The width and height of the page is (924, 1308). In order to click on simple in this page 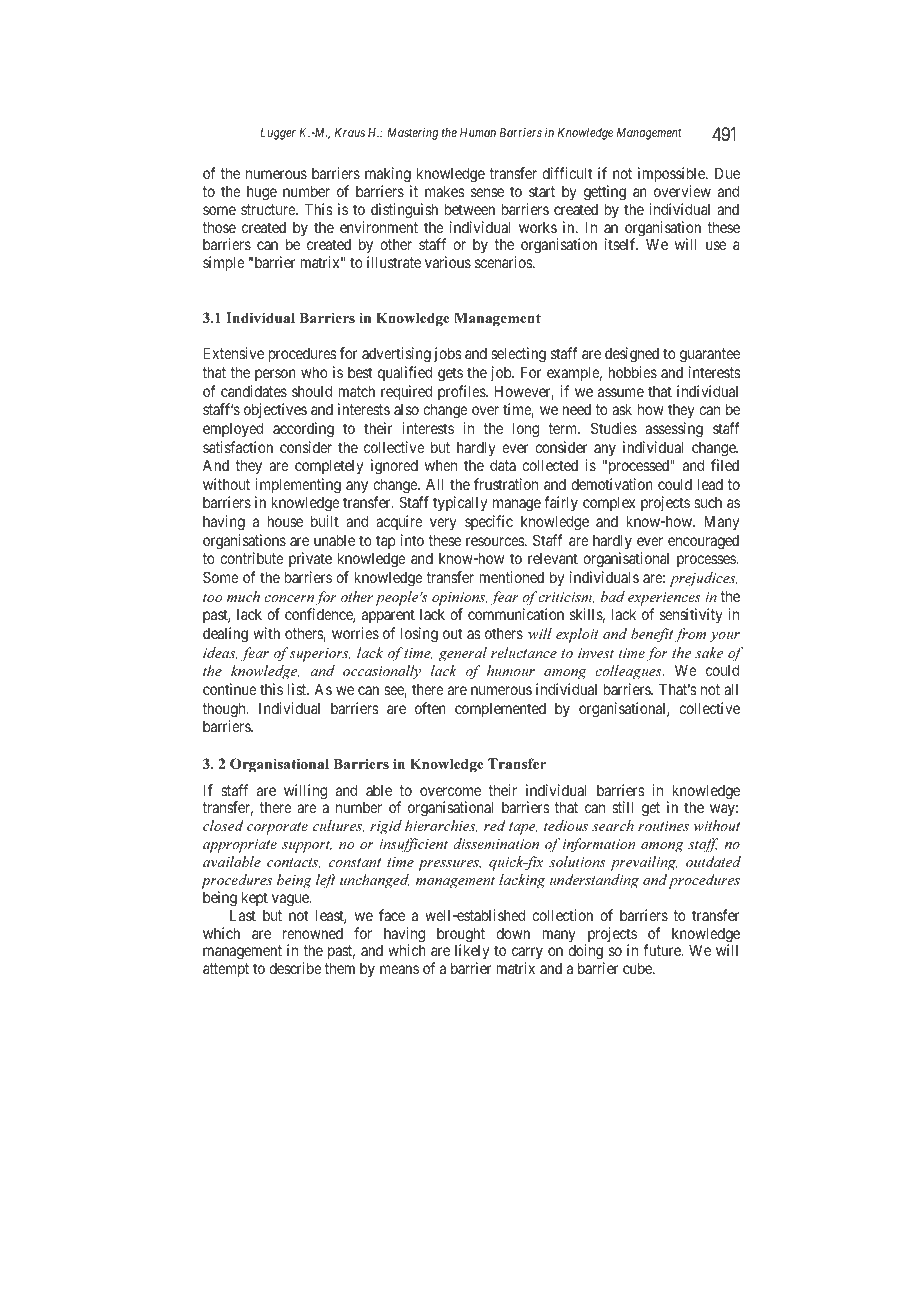, I will do `click(224, 263)`.
